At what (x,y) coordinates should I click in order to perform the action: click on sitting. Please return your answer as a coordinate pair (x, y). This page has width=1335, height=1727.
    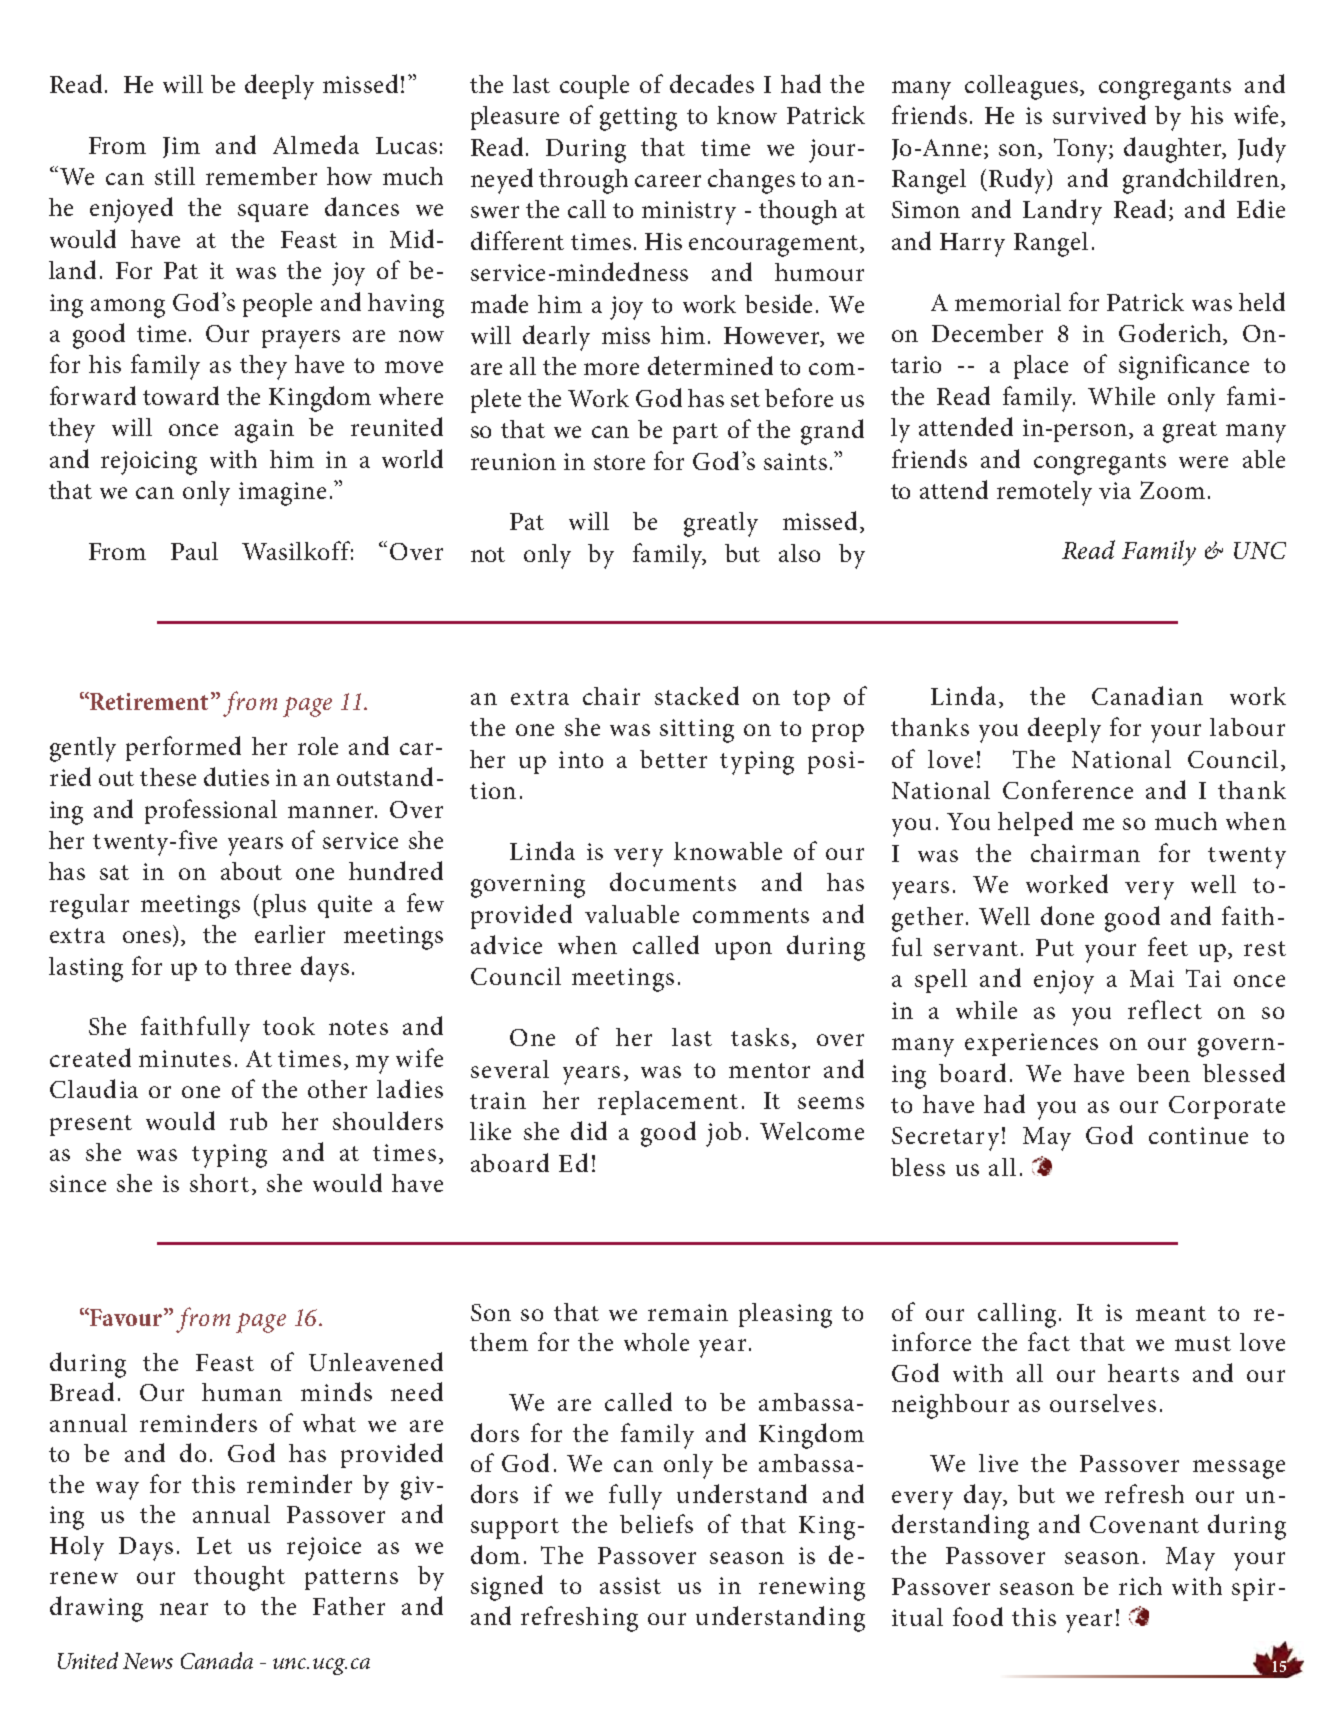
    Looking at the image, I should click on (697, 731).
